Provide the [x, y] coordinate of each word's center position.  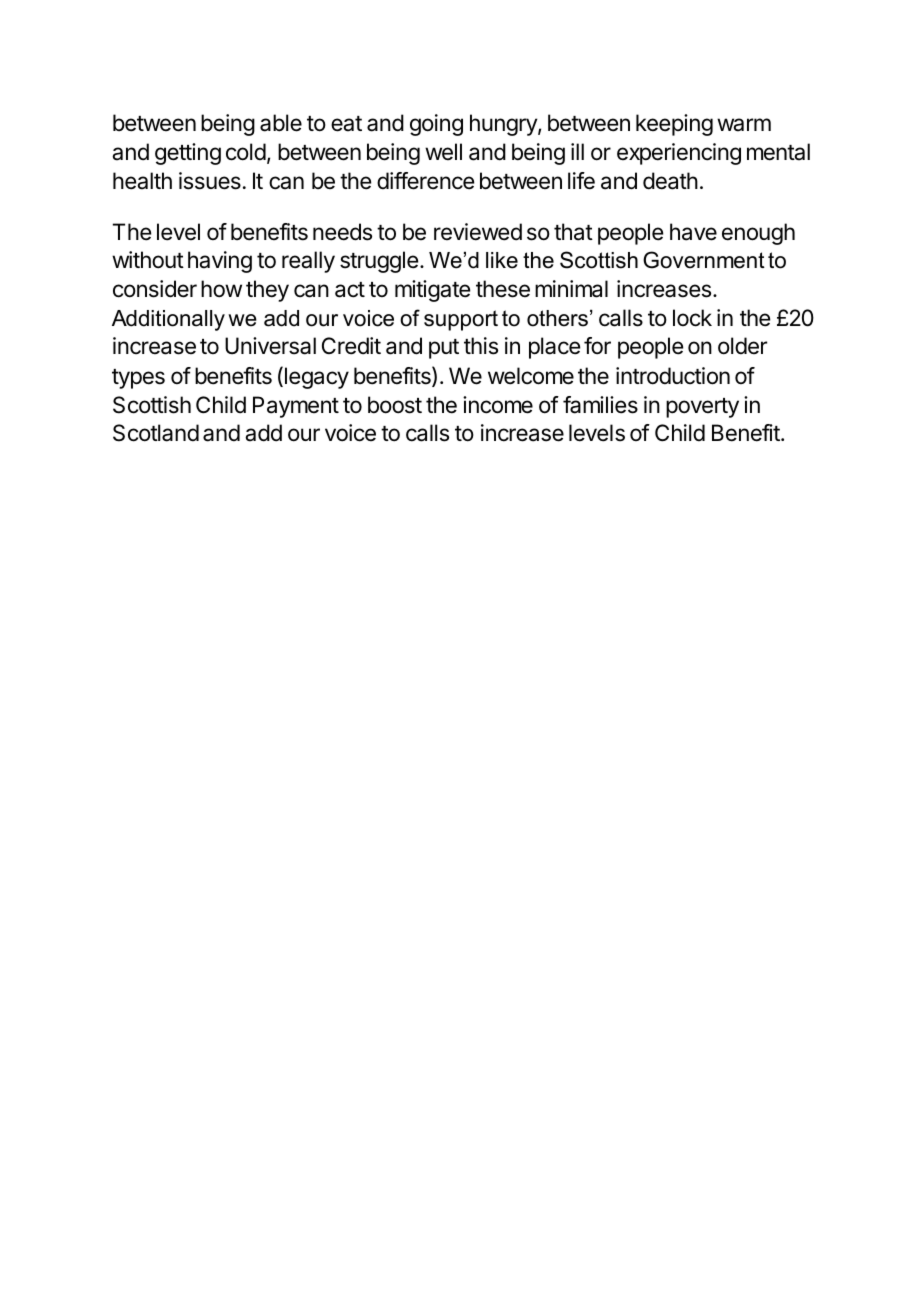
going [436, 125]
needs [342, 232]
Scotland [156, 433]
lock [692, 318]
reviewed [478, 232]
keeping [674, 125]
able [281, 123]
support [461, 320]
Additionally [168, 320]
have [693, 232]
